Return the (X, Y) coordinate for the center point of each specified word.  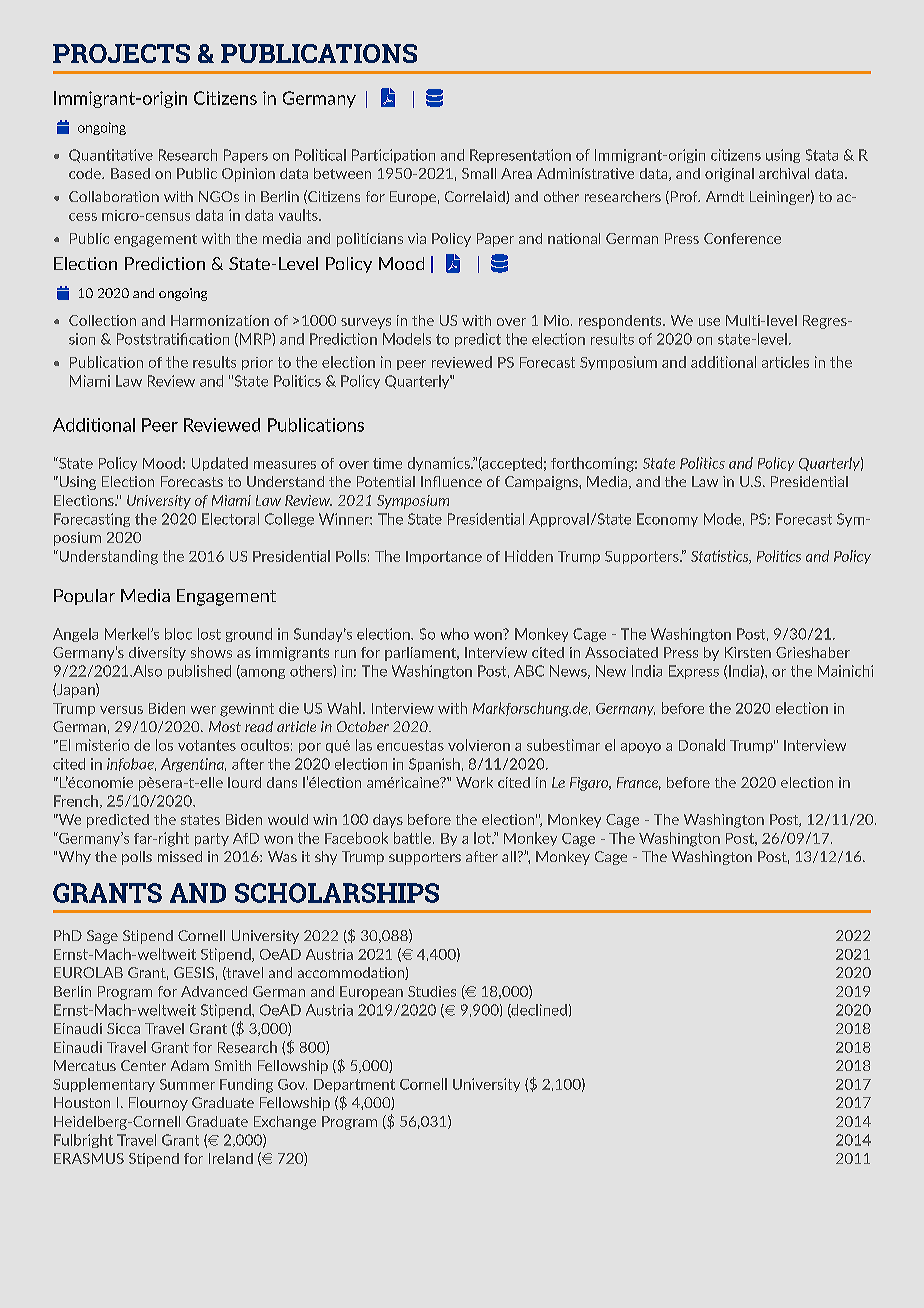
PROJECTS (121, 53)
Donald (702, 745)
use (709, 322)
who (455, 634)
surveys (366, 323)
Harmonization (220, 320)
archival (784, 173)
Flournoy (158, 1104)
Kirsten (748, 652)
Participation (393, 156)
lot (483, 838)
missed (180, 856)
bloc (178, 634)
